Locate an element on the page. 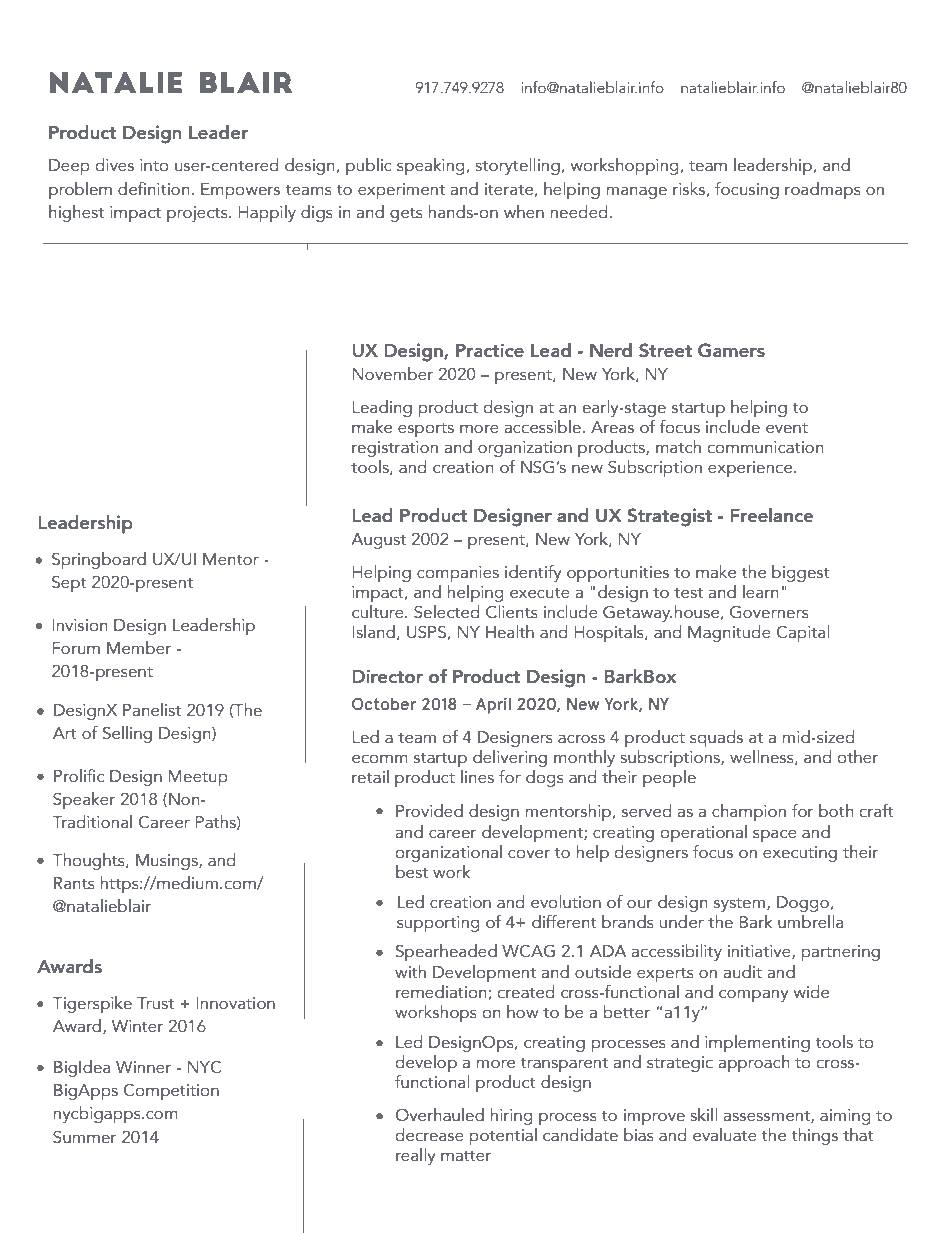 The image size is (952, 1233). Member is located at coordinates (139, 648).
